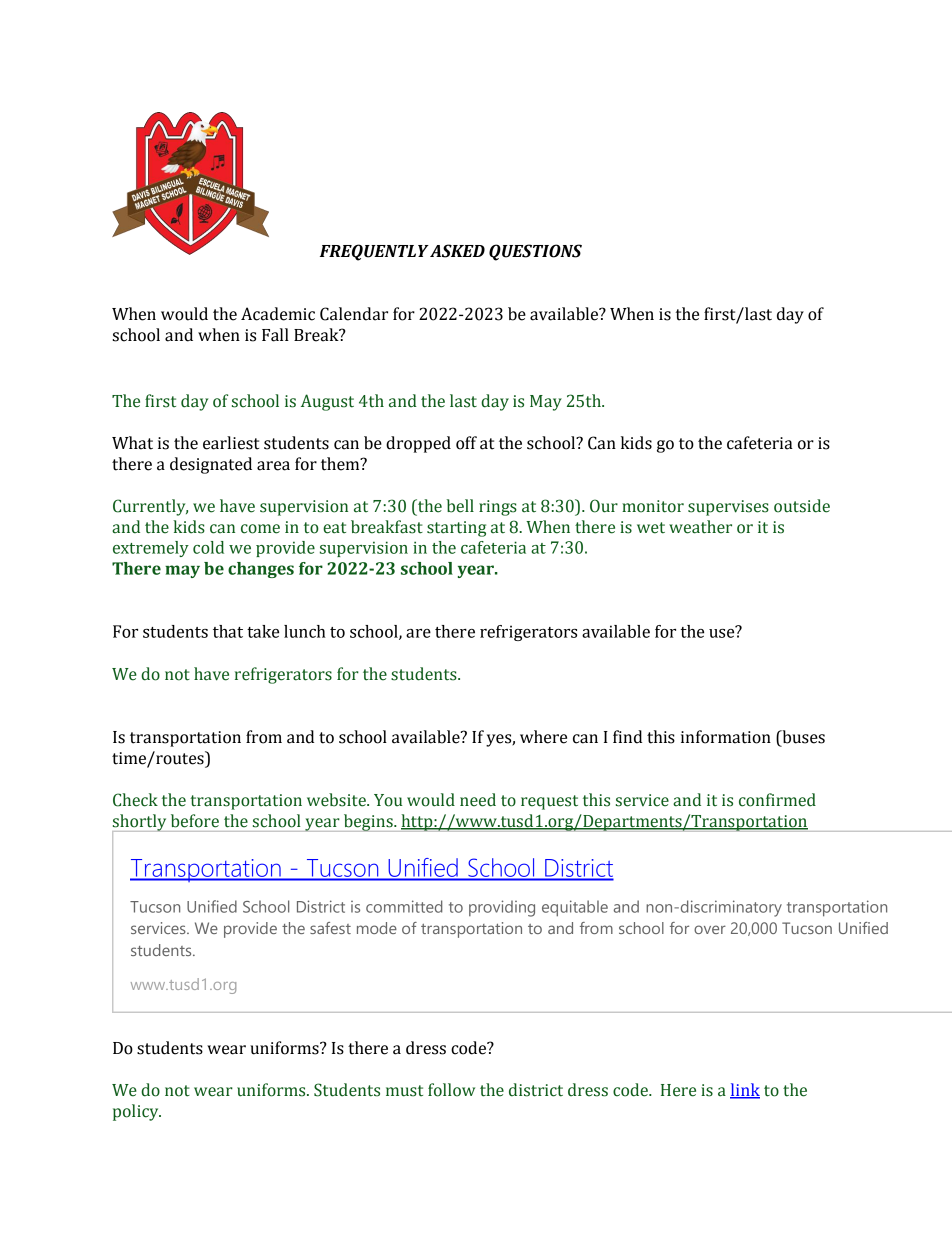  I want to click on ASKED, so click(457, 251).
